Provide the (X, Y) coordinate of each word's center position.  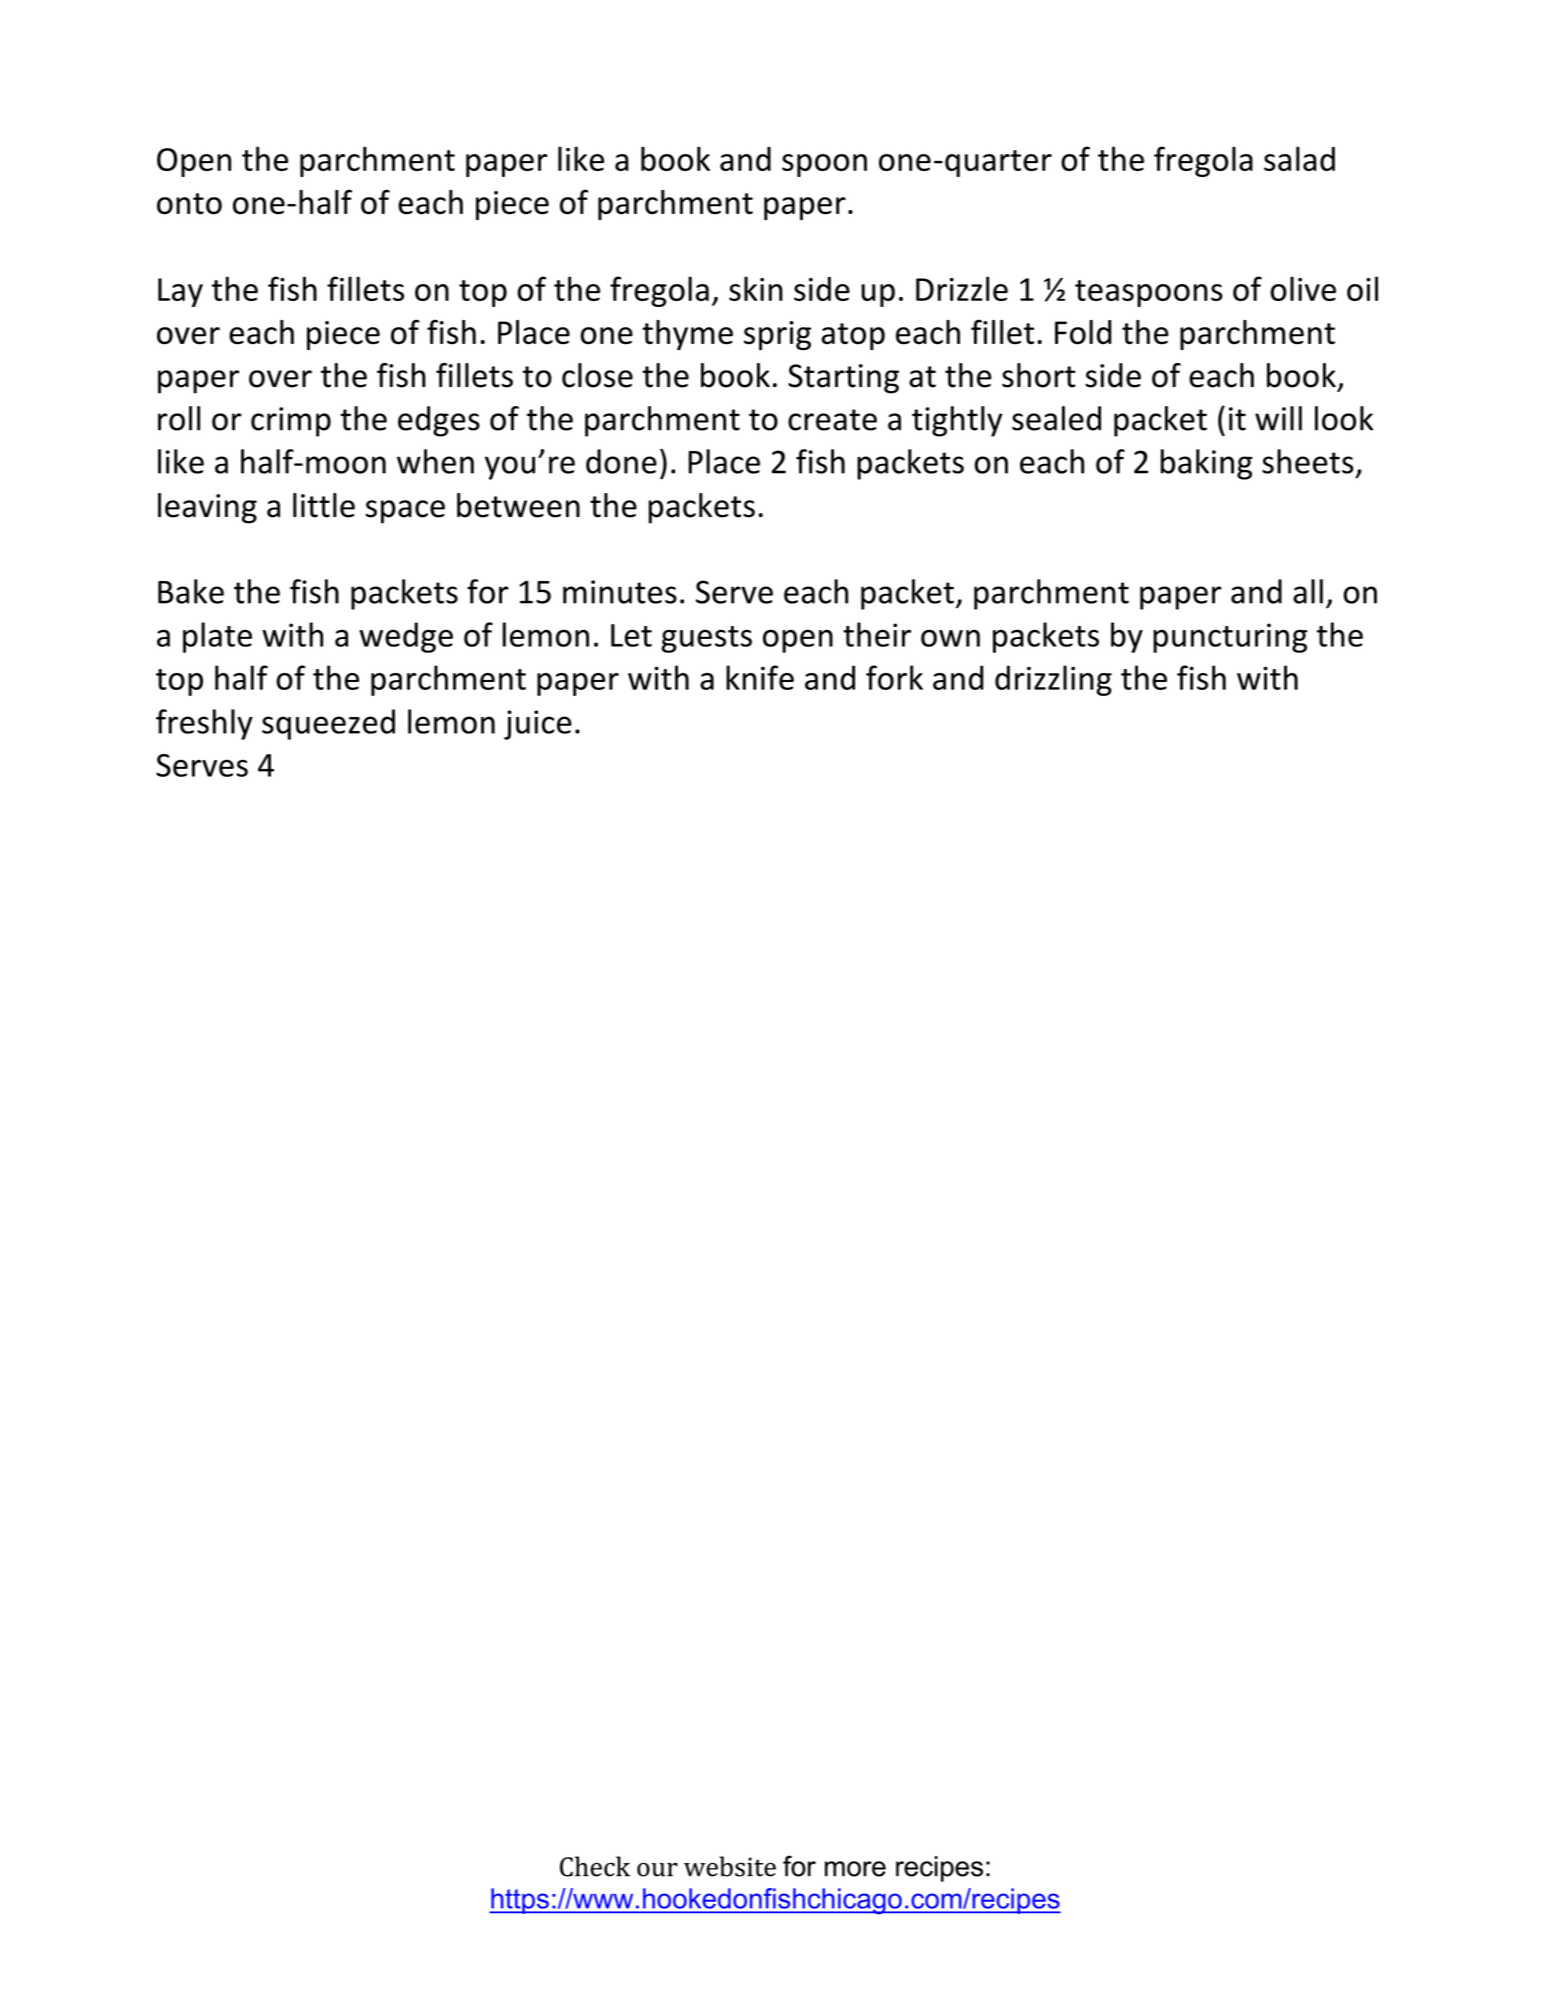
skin (756, 288)
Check (595, 1866)
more (855, 1869)
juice (538, 725)
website (730, 1866)
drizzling (1053, 680)
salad (1299, 158)
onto (189, 204)
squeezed (328, 724)
